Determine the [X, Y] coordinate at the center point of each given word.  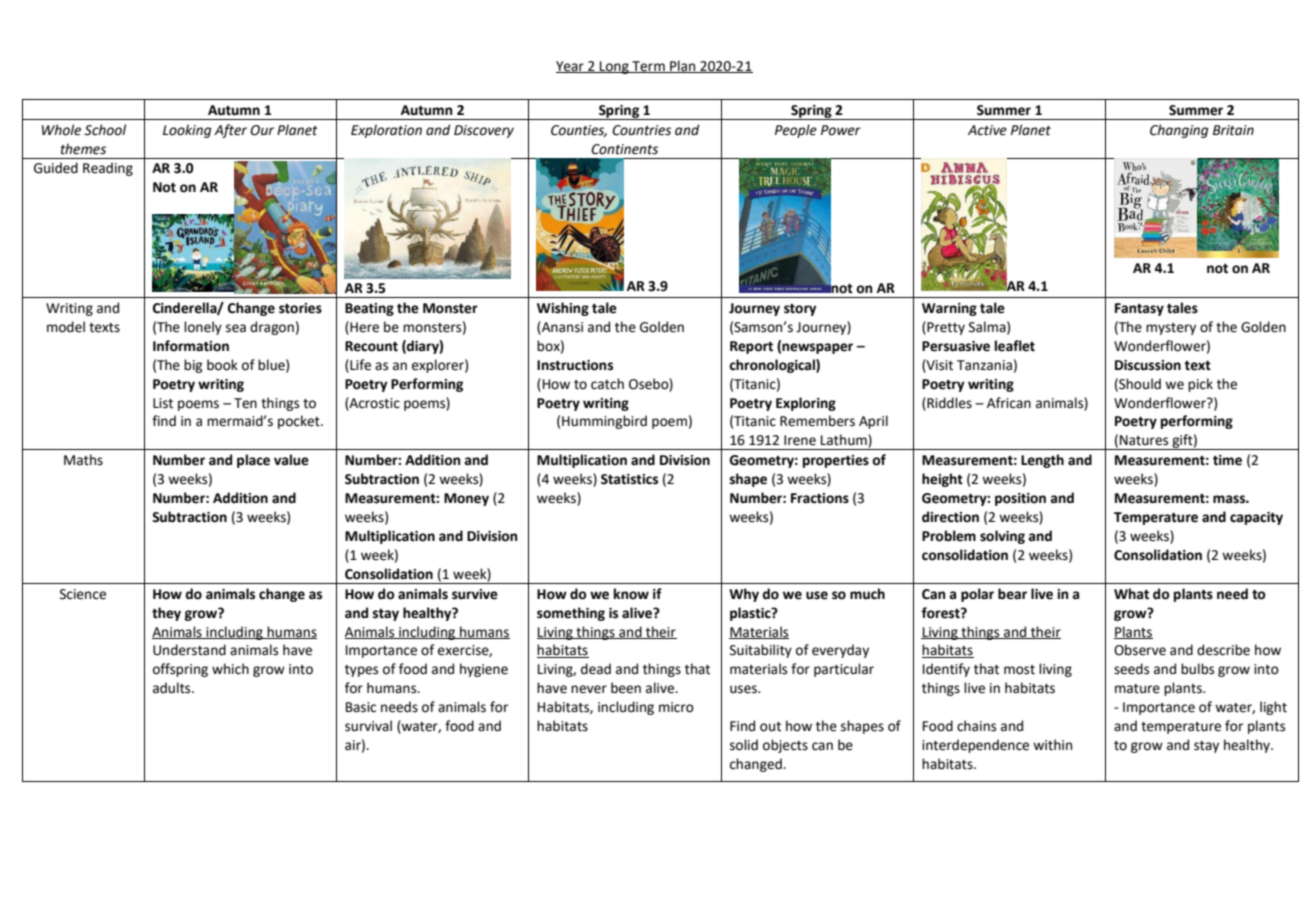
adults [173, 688]
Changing [1179, 131]
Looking [187, 131]
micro [676, 707]
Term [648, 67]
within [1052, 745]
